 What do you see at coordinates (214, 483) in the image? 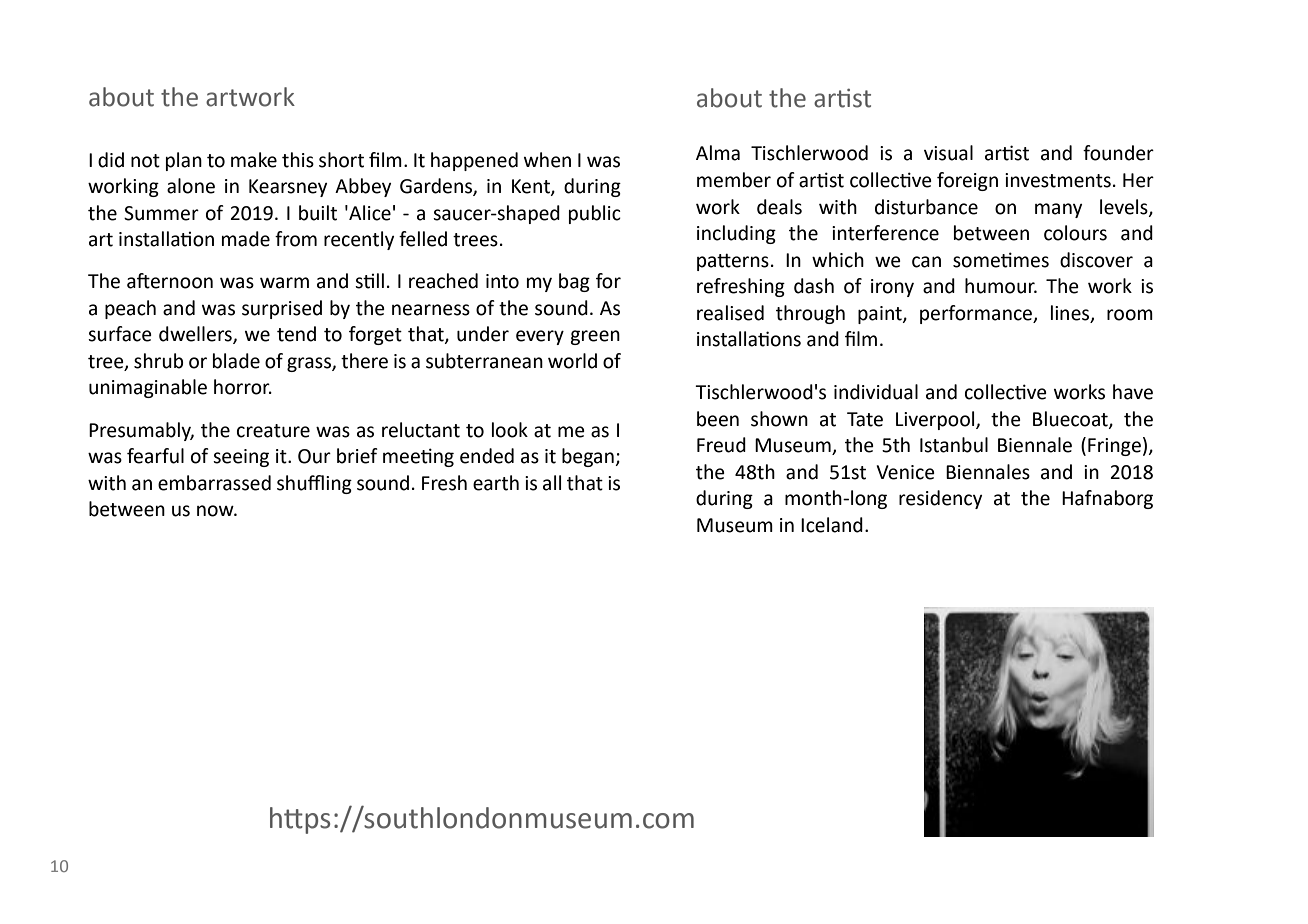
I see `embarrassed` at bounding box center [214, 483].
